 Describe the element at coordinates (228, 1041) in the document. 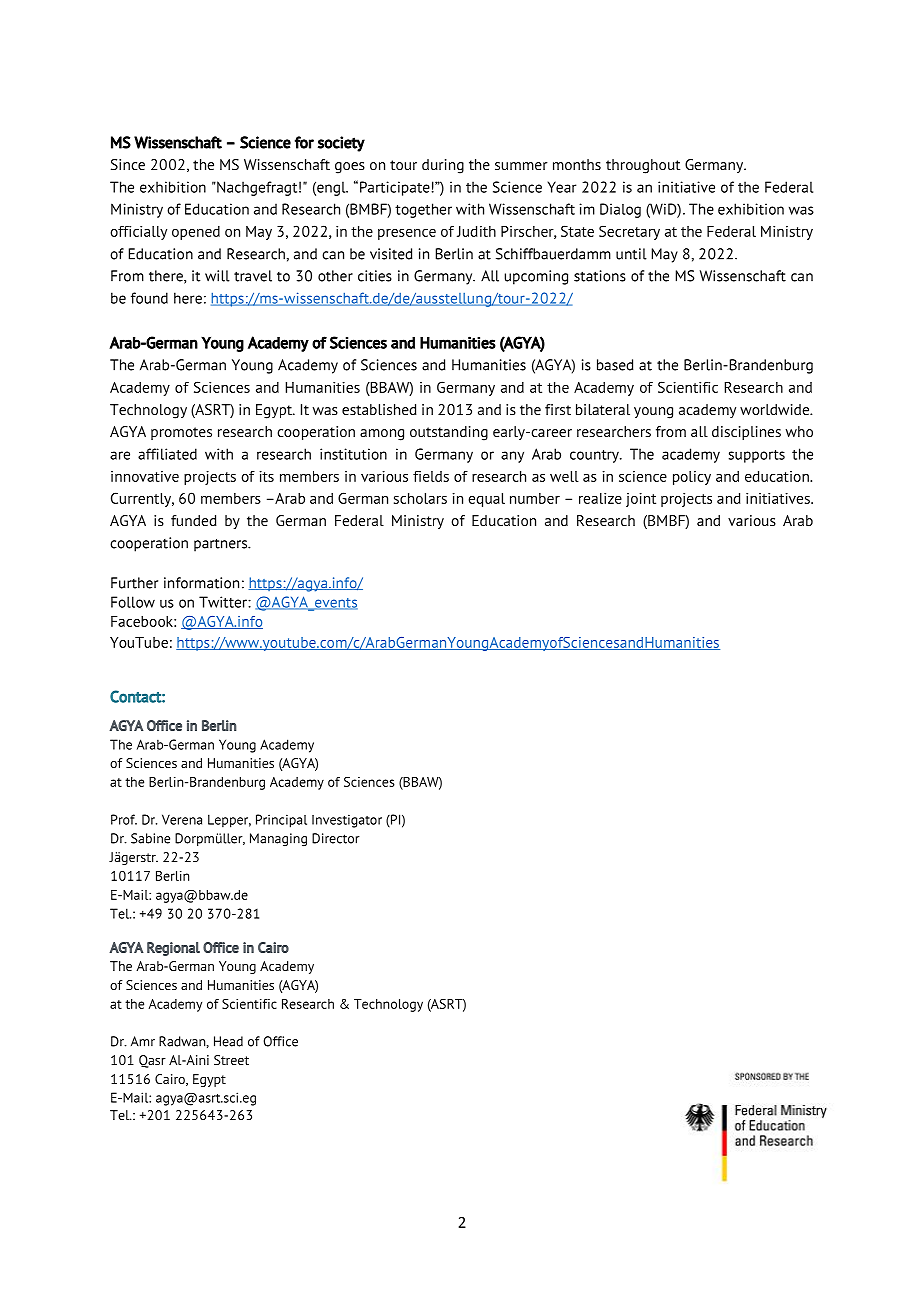

I see `Head` at that location.
